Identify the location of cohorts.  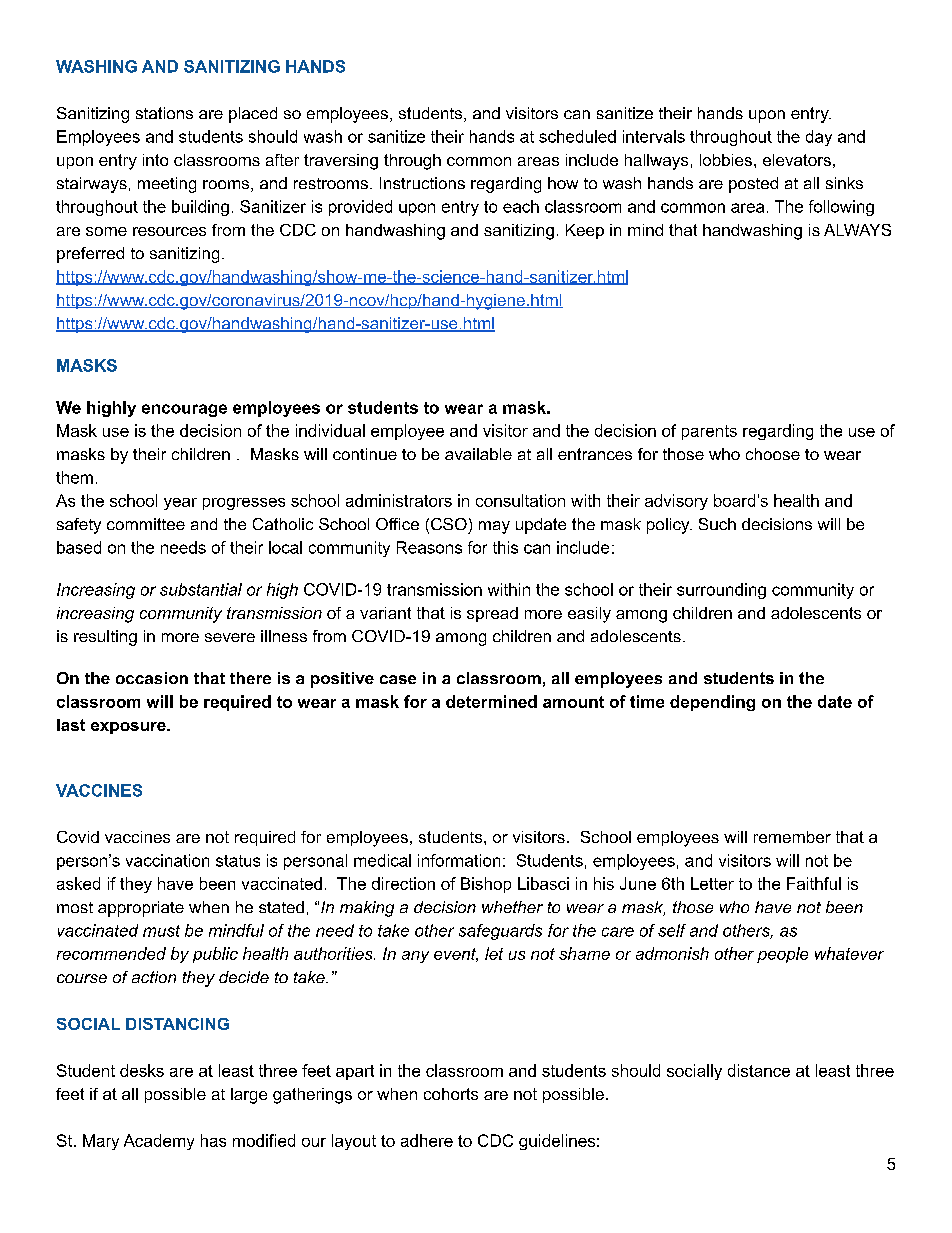
(451, 1094).
